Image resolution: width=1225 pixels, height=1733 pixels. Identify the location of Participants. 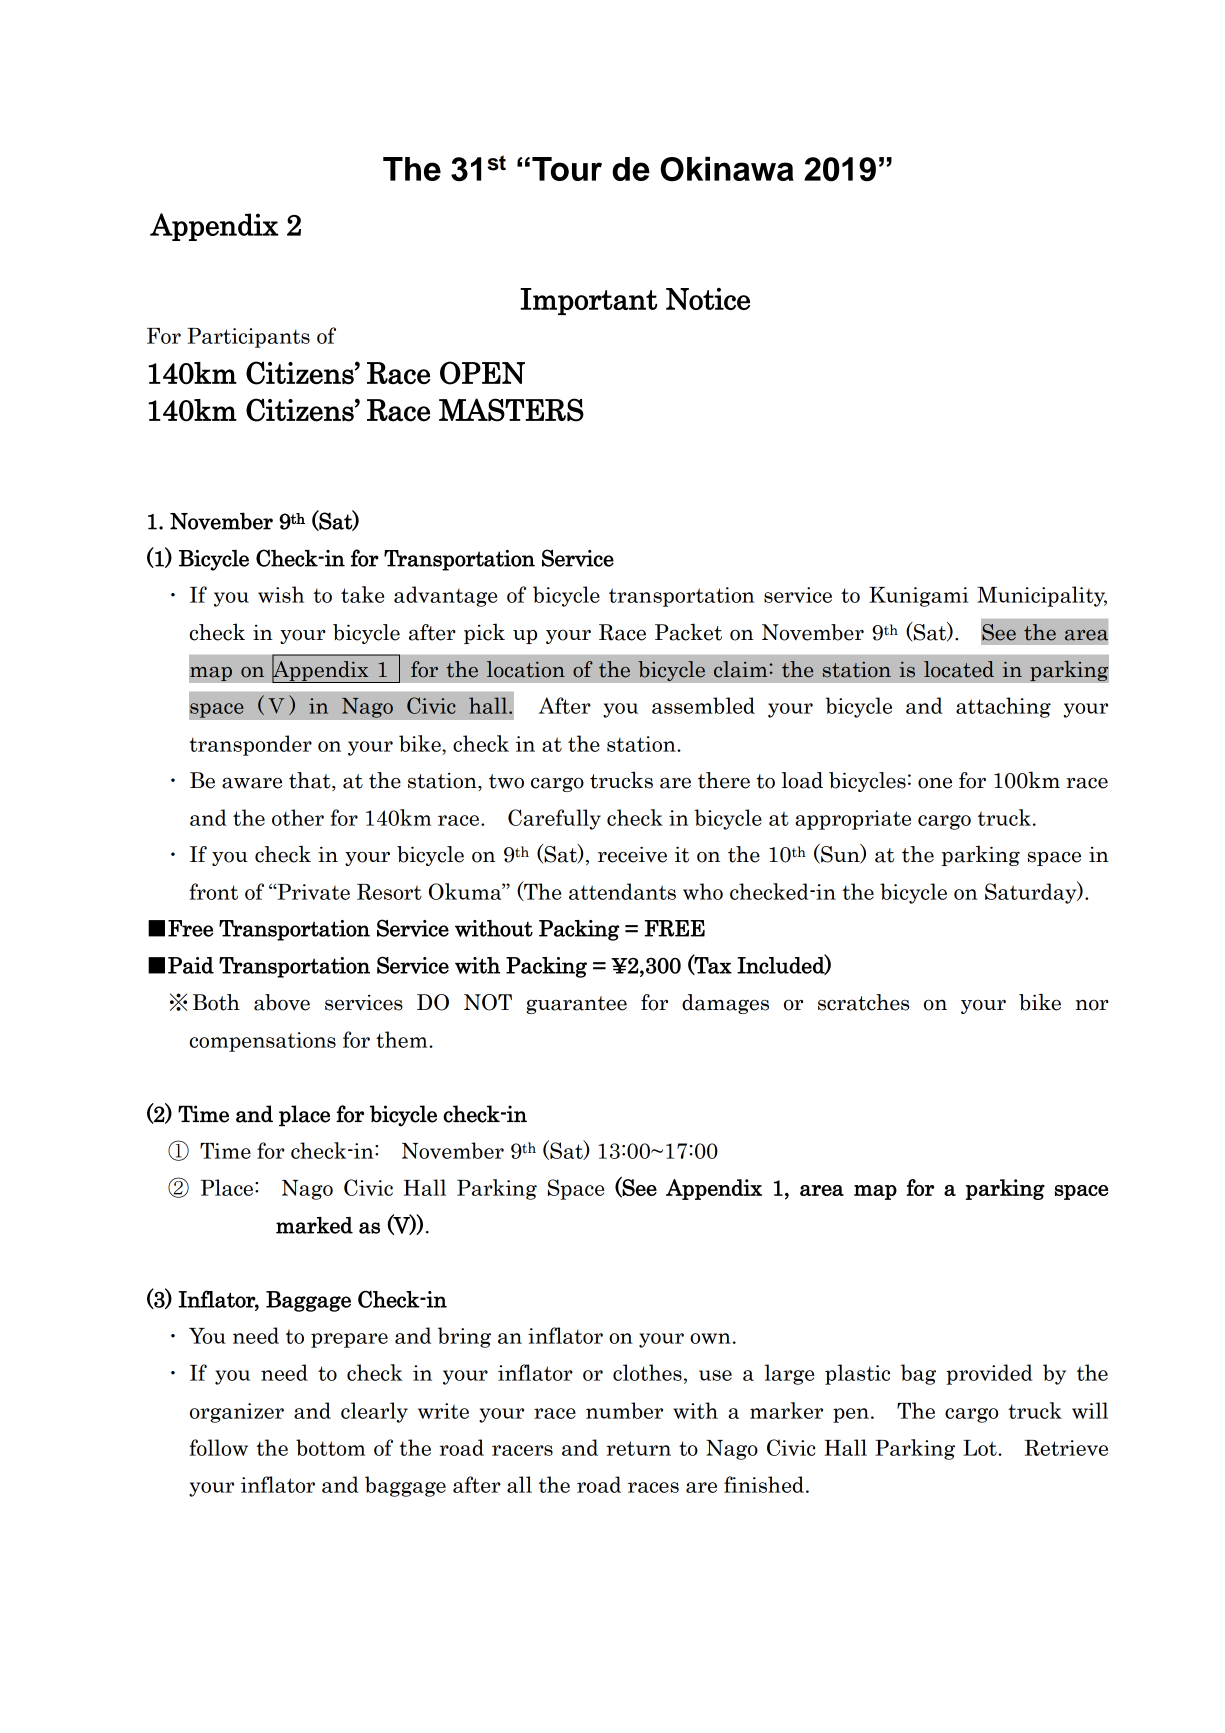
(249, 338).
